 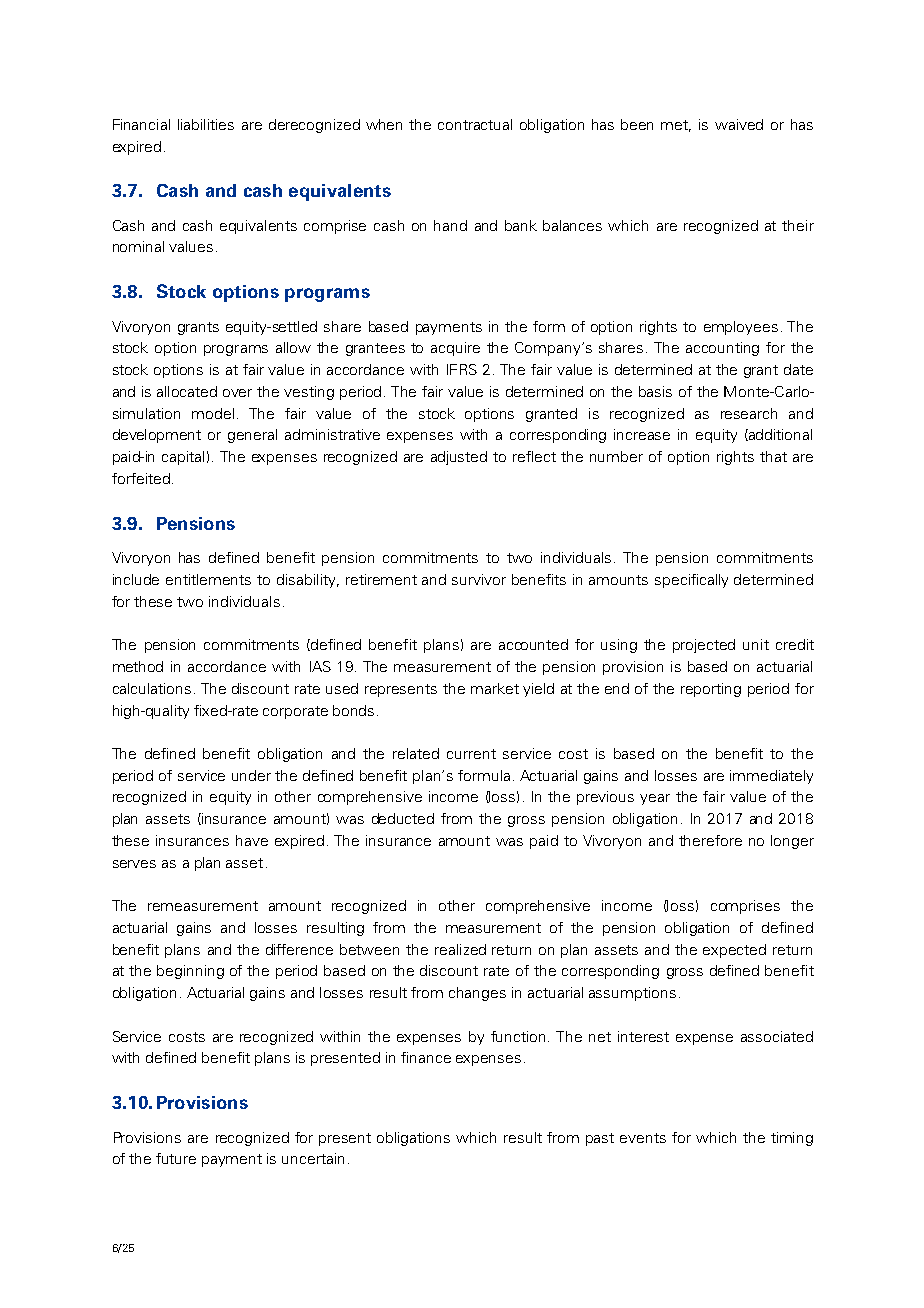 What do you see at coordinates (206, 124) in the screenshot?
I see `liabilities` at bounding box center [206, 124].
